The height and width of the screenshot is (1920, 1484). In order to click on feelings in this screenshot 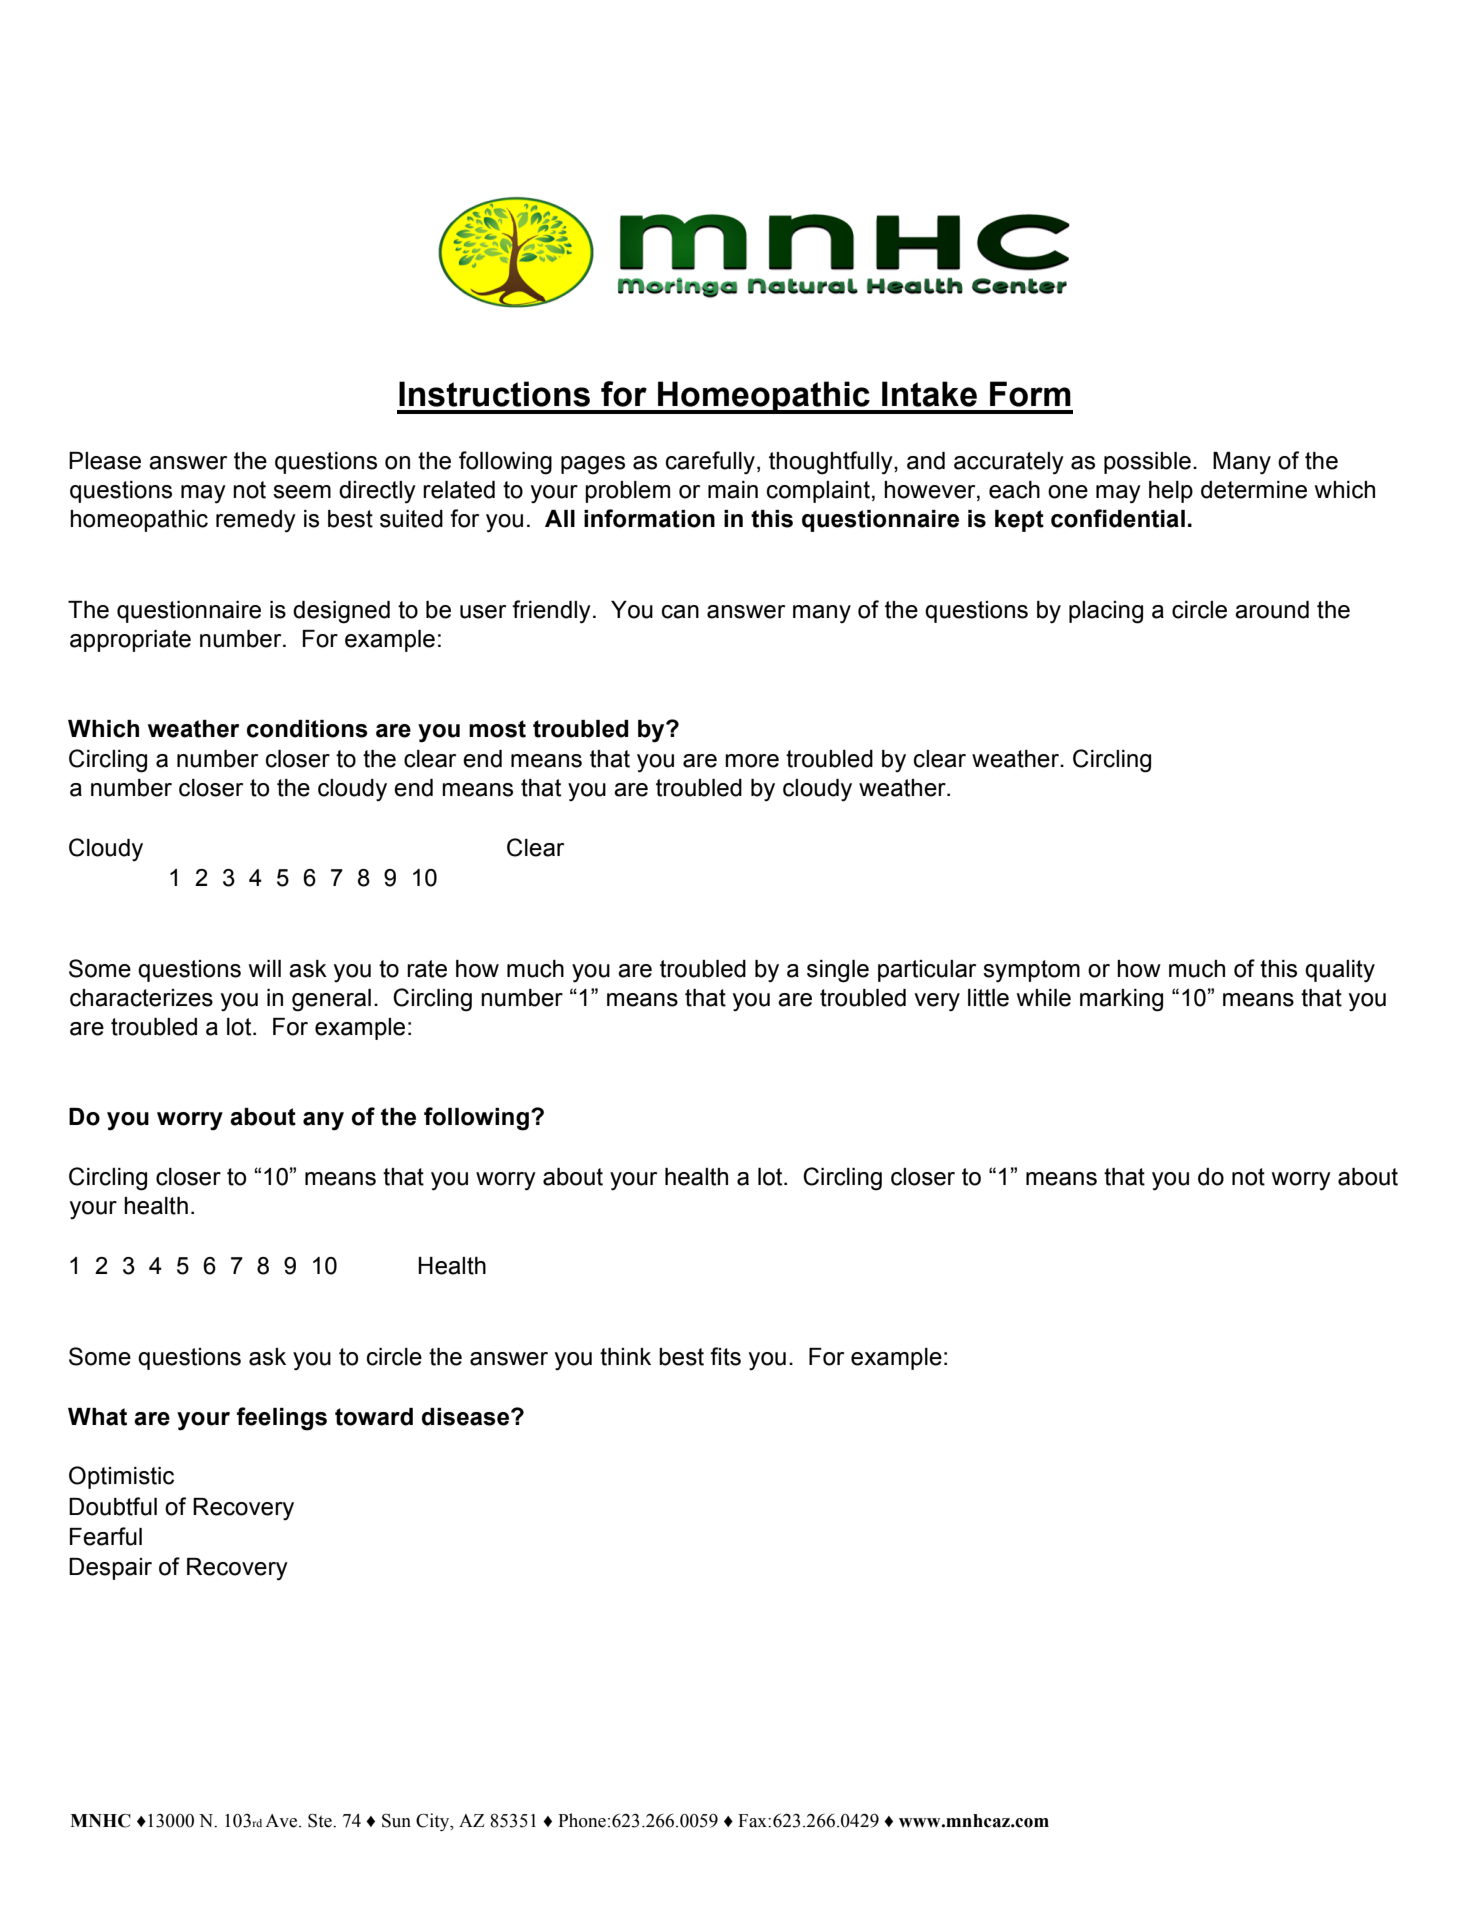, I will do `click(282, 1419)`.
